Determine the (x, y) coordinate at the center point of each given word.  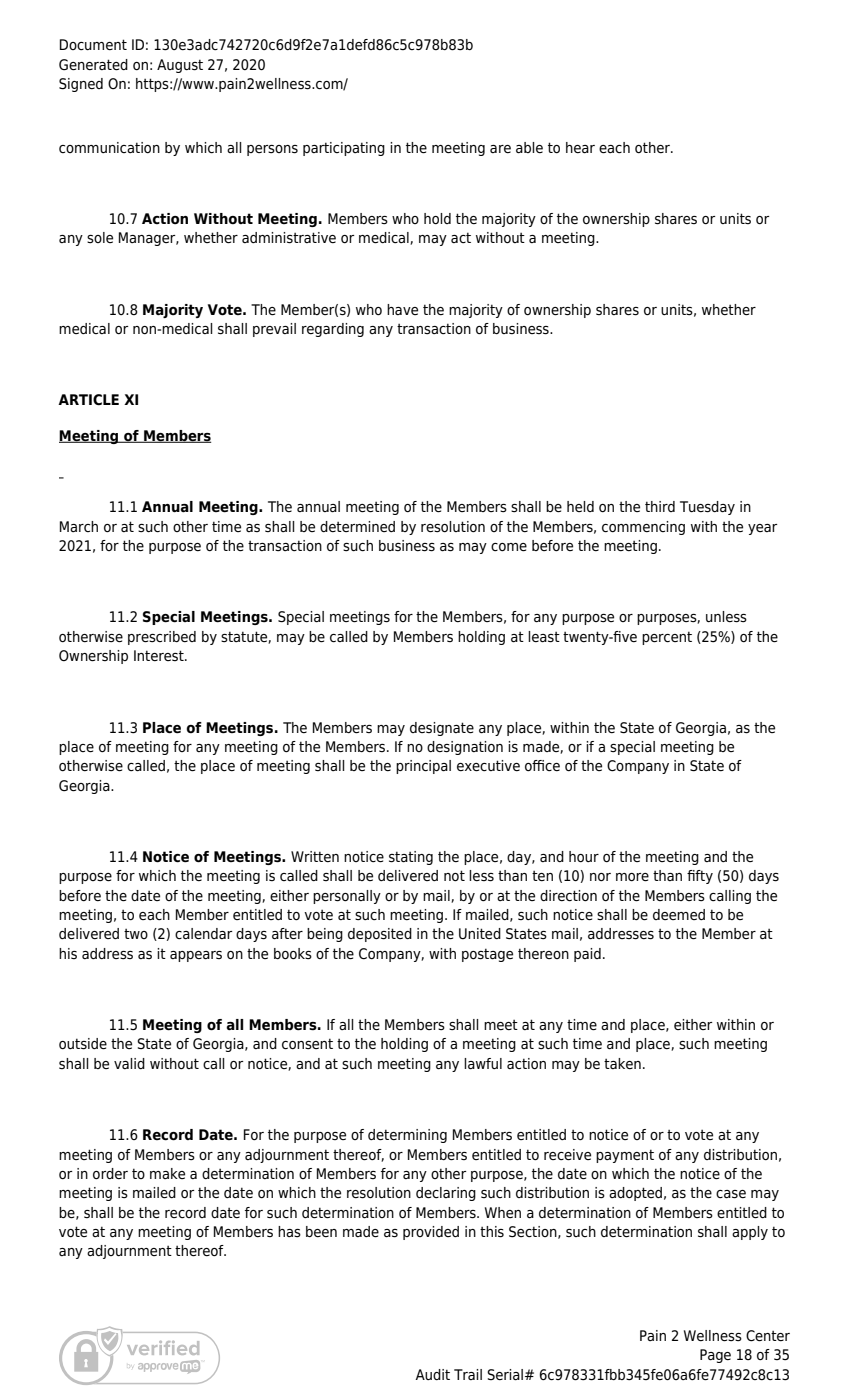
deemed (679, 914)
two (136, 934)
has (289, 1232)
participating (344, 149)
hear (580, 148)
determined (357, 526)
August (180, 66)
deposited (380, 935)
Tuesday (707, 508)
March (79, 526)
